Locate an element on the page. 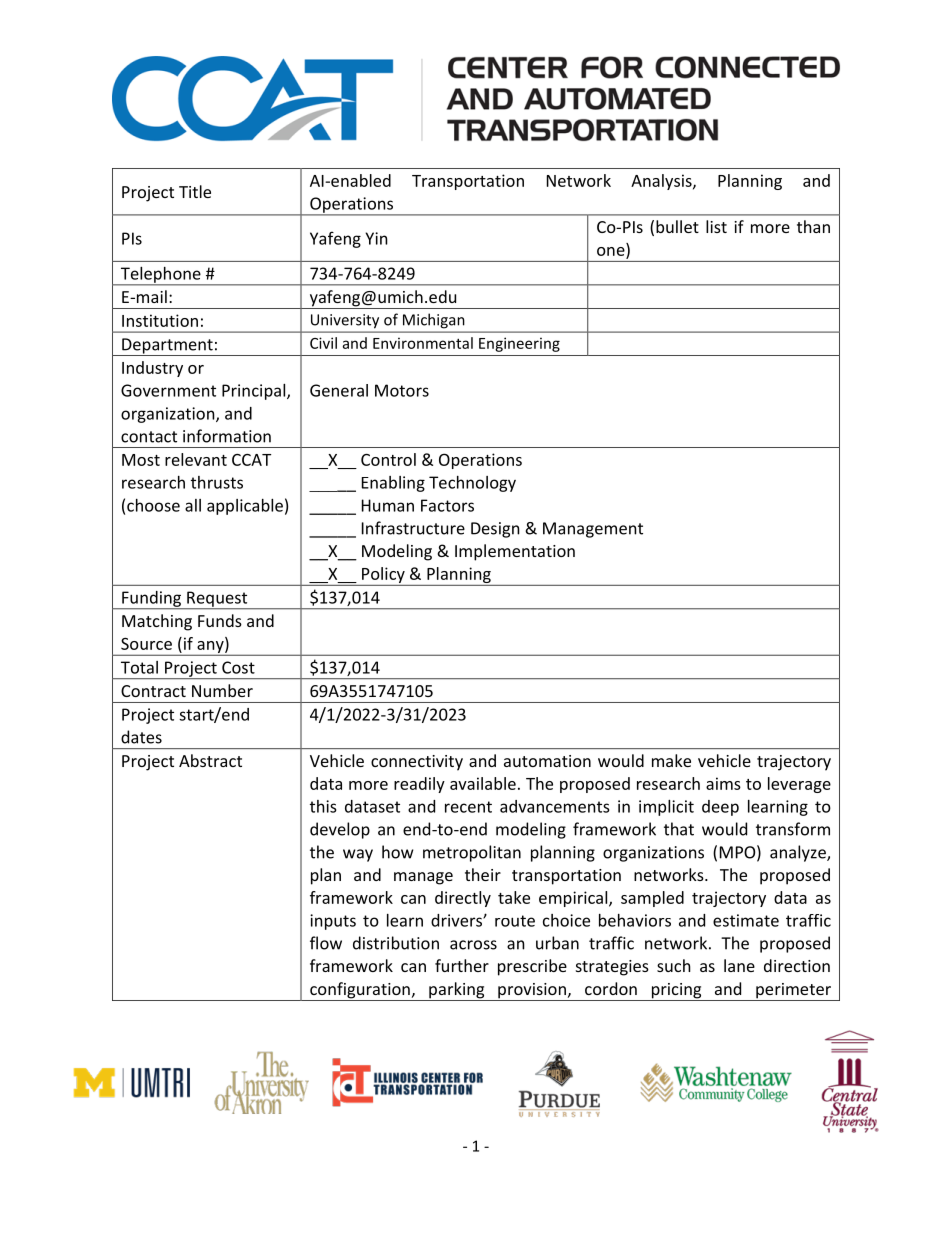 This image has height=1233, width=952. Motors is located at coordinates (402, 390).
